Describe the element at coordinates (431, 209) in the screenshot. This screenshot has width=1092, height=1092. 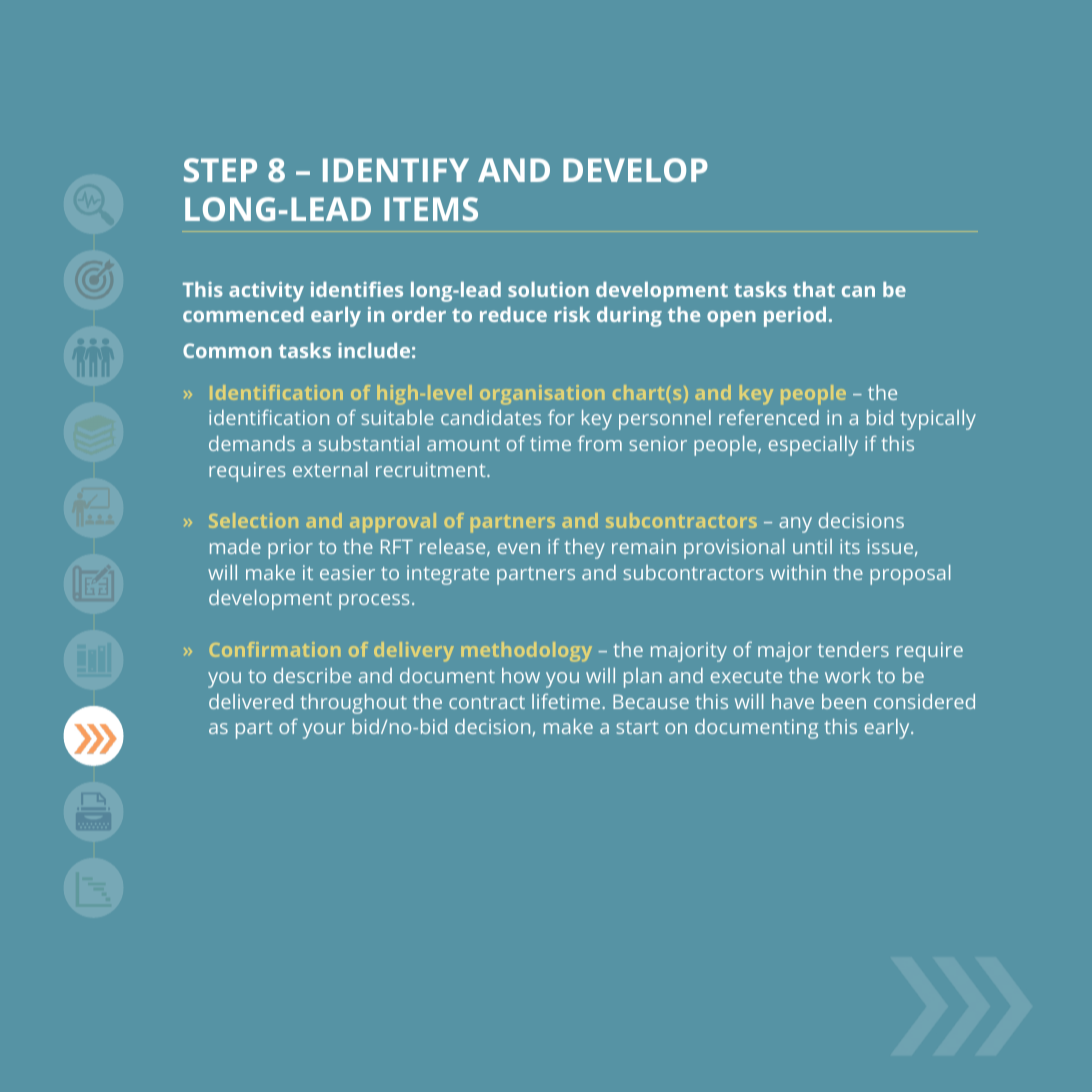
I see `ITEMS` at that location.
